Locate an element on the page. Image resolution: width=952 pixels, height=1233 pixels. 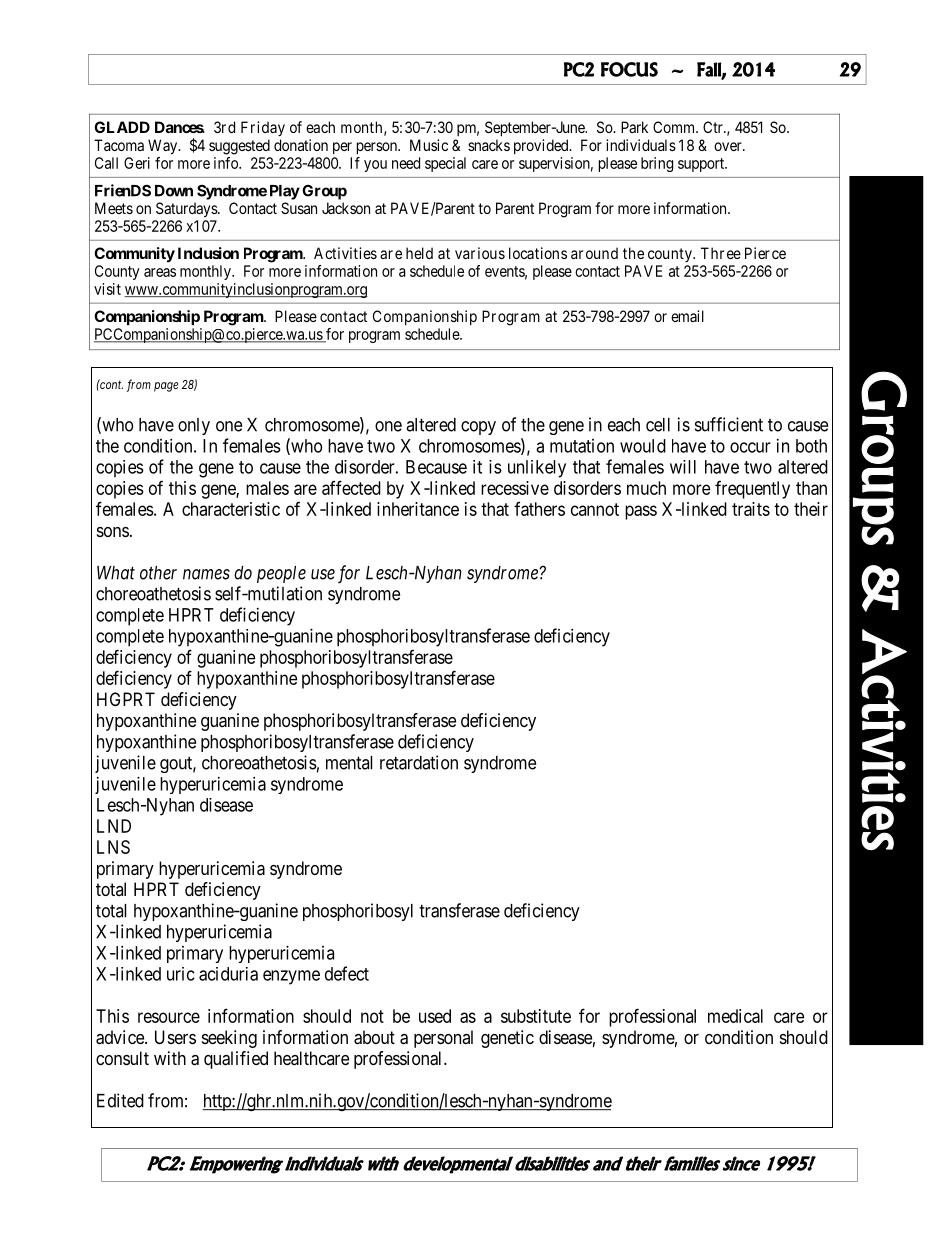
traits is located at coordinates (751, 509).
